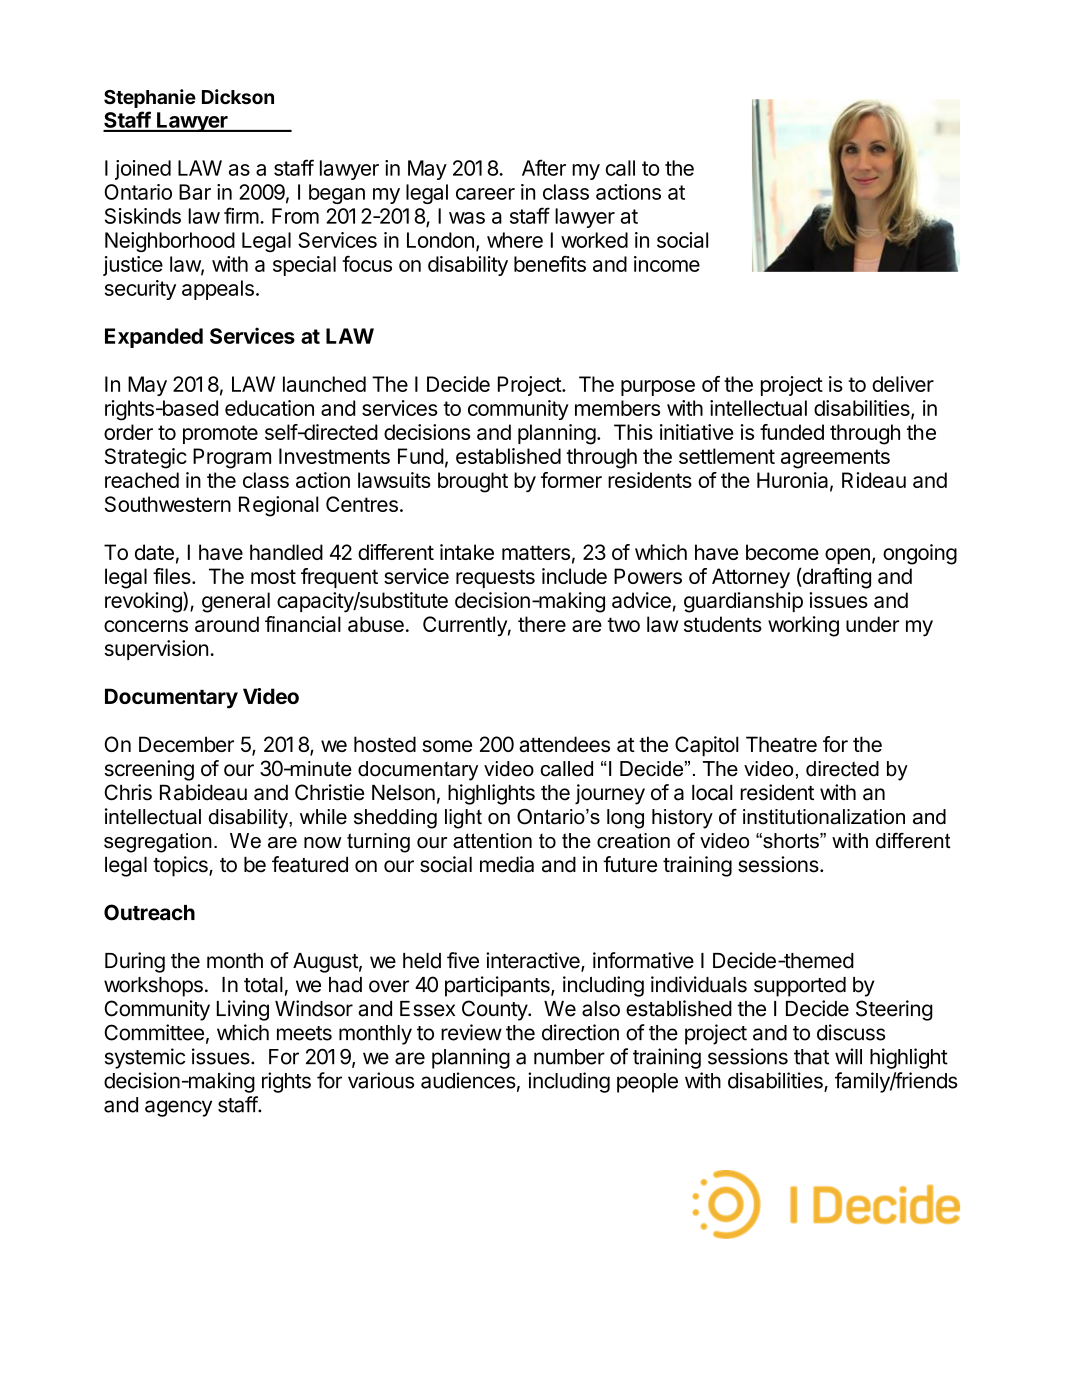  I want to click on former, so click(571, 480).
